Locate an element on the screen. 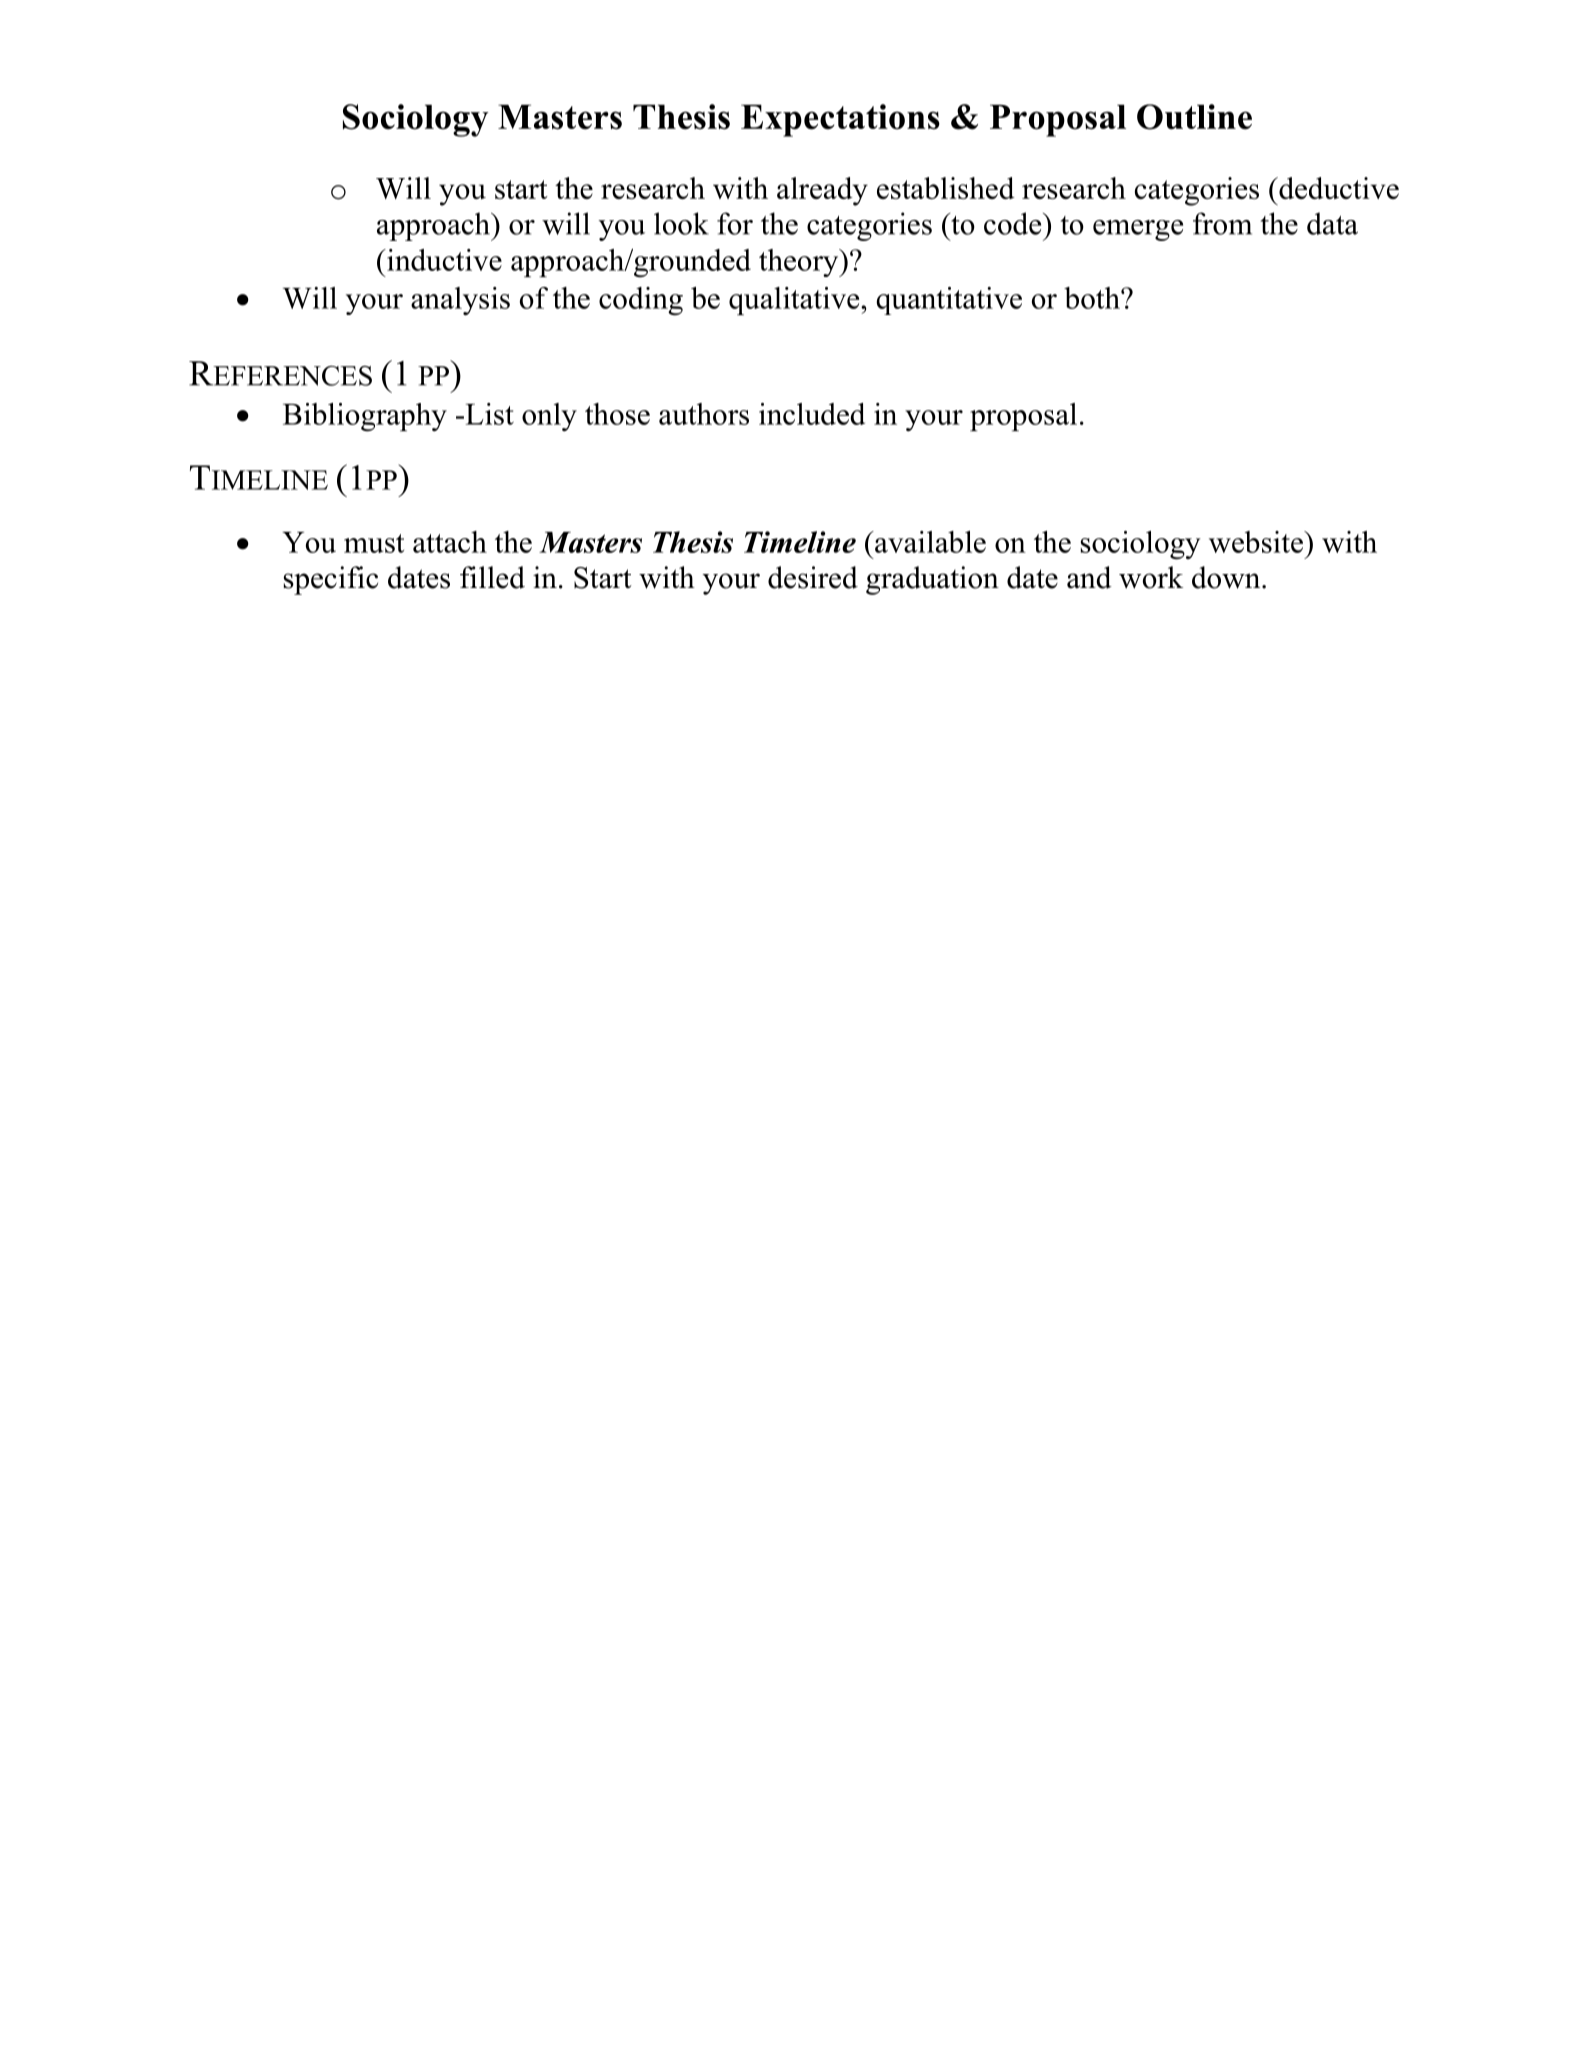  both is located at coordinates (1093, 298).
